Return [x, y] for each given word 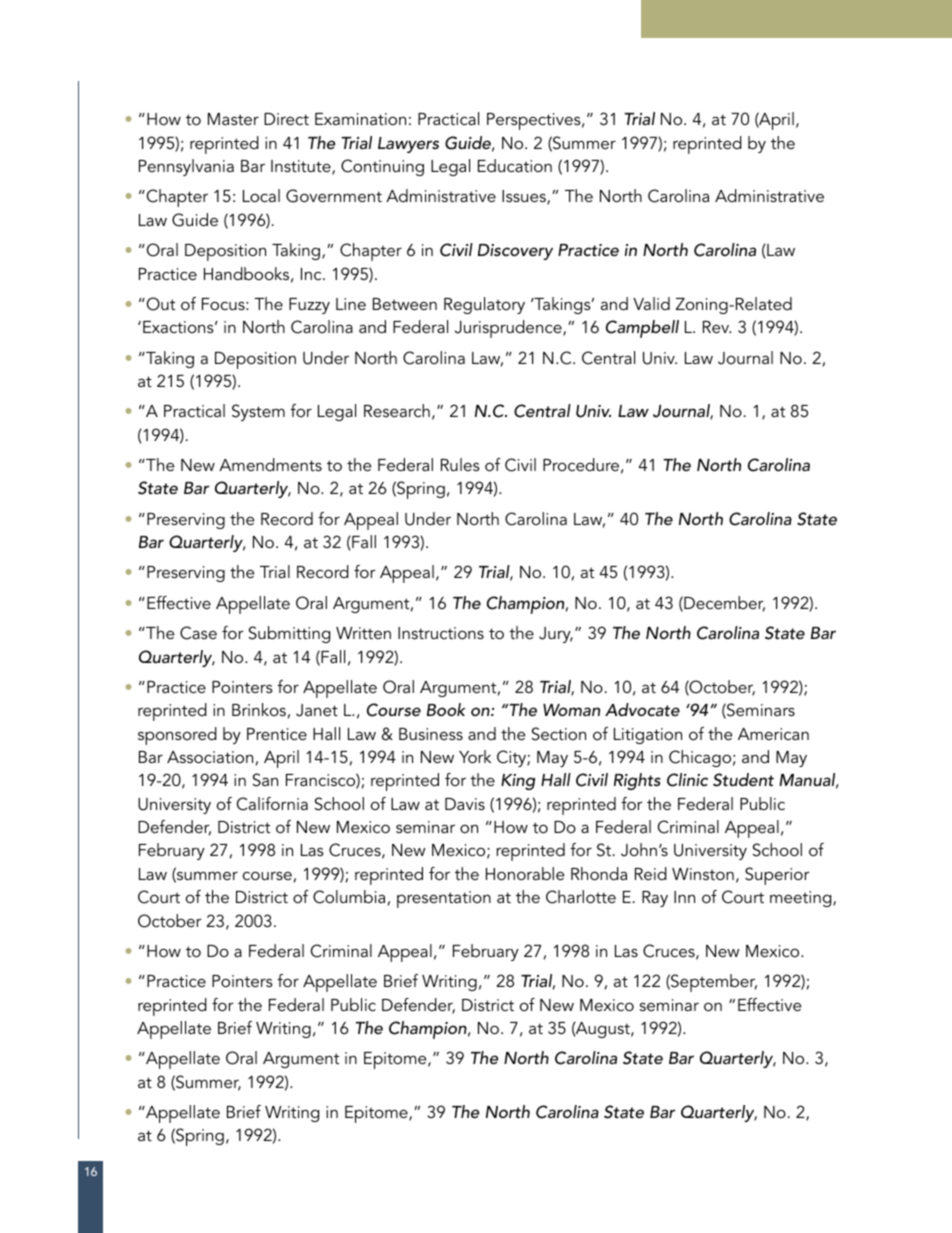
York [475, 756]
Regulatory [484, 305]
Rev [717, 327]
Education [515, 165]
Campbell [642, 329]
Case [198, 633]
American [773, 734]
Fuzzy [309, 306]
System [258, 412]
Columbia [349, 897]
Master [233, 119]
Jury [556, 635]
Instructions [441, 633]
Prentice [277, 734]
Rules [460, 464]
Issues [525, 197]
